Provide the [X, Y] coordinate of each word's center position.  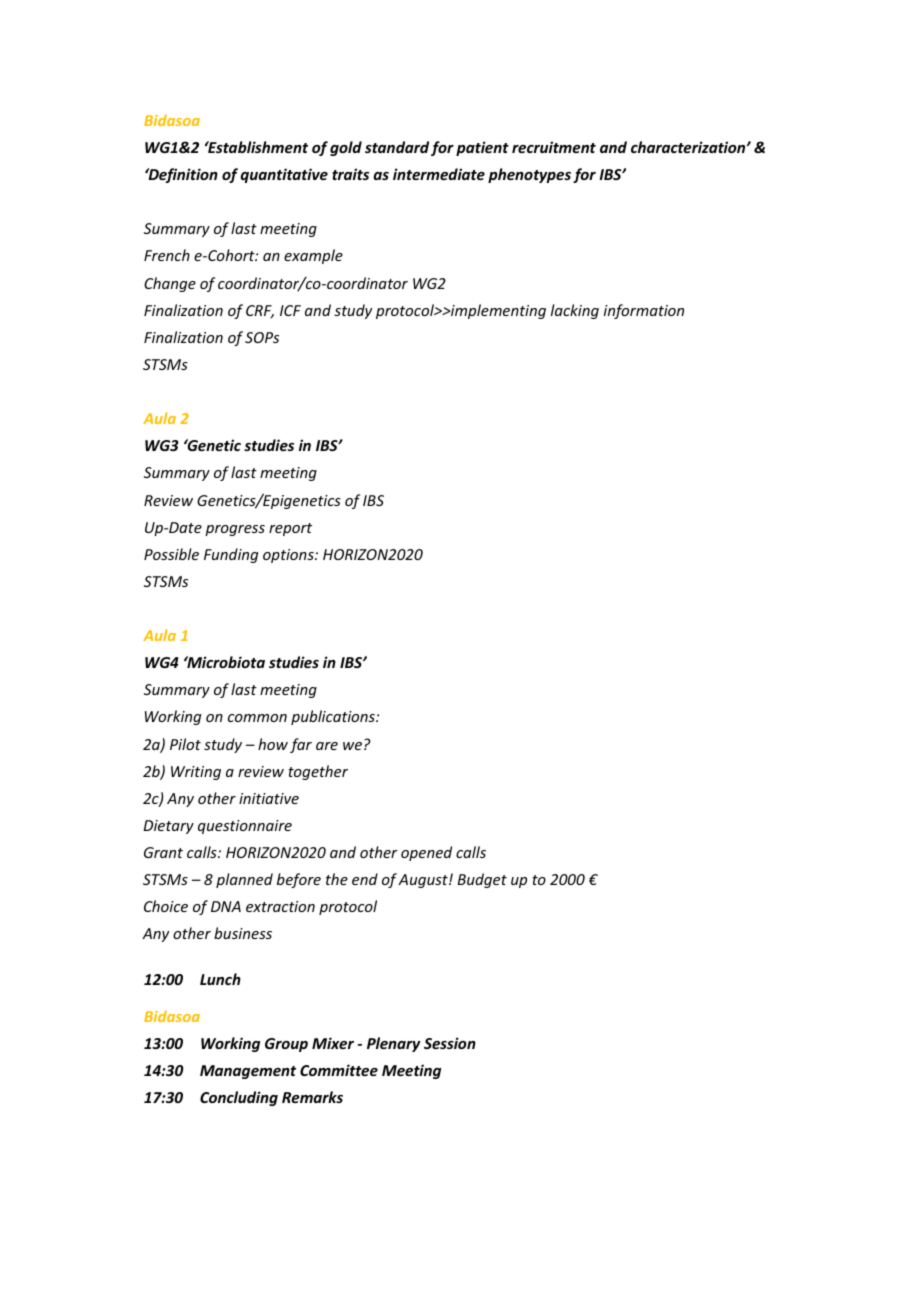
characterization [689, 147]
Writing [196, 773]
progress [235, 530]
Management [248, 1072]
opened [426, 853]
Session [450, 1043]
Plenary [394, 1044]
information [644, 311]
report [290, 529]
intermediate [439, 174]
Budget [482, 880]
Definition [182, 175]
